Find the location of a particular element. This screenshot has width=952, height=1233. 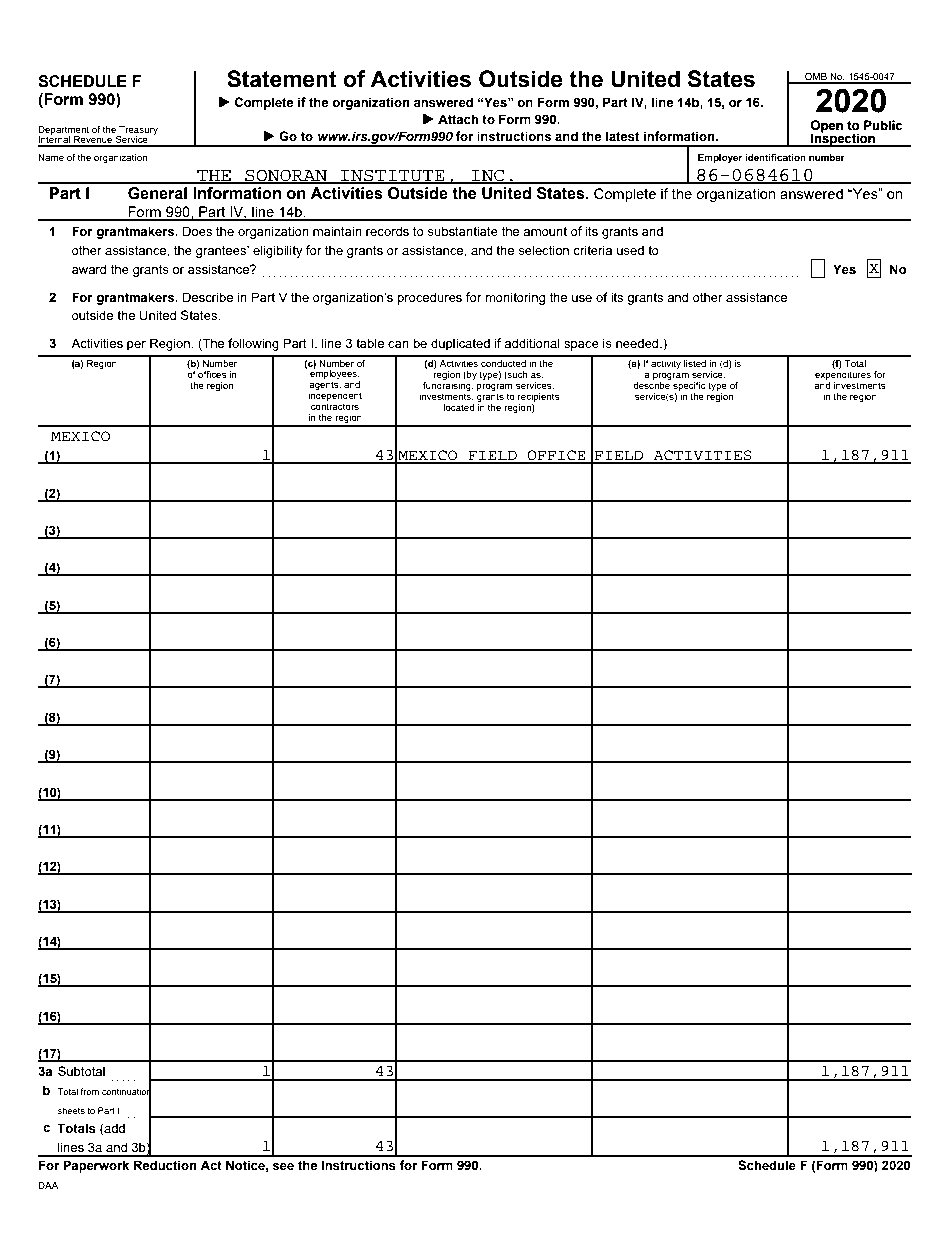

Open is located at coordinates (827, 127).
